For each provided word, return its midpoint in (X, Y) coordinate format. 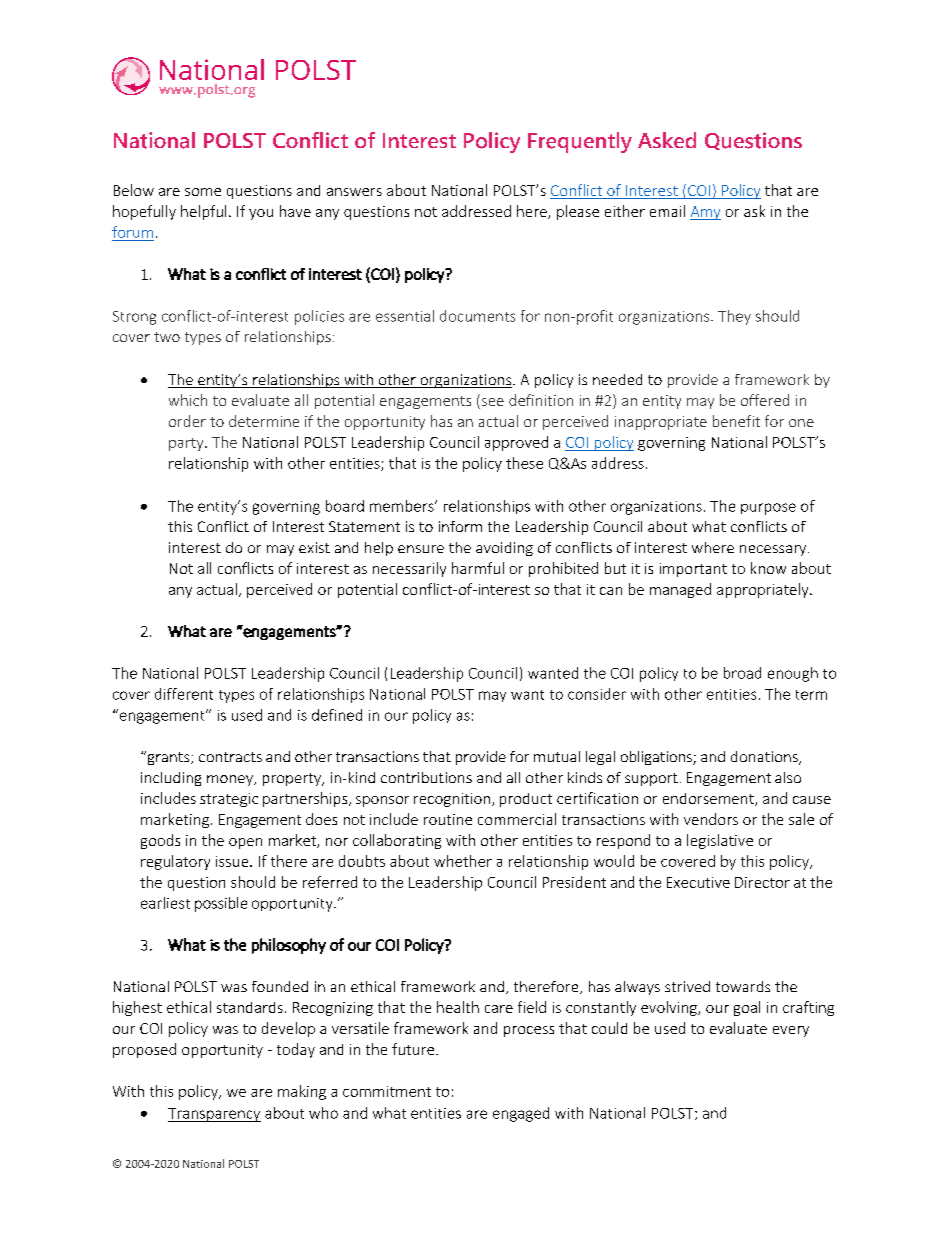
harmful (478, 568)
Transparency (214, 1115)
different (184, 694)
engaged (521, 1114)
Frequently (580, 142)
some (203, 192)
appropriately (764, 590)
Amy (705, 213)
